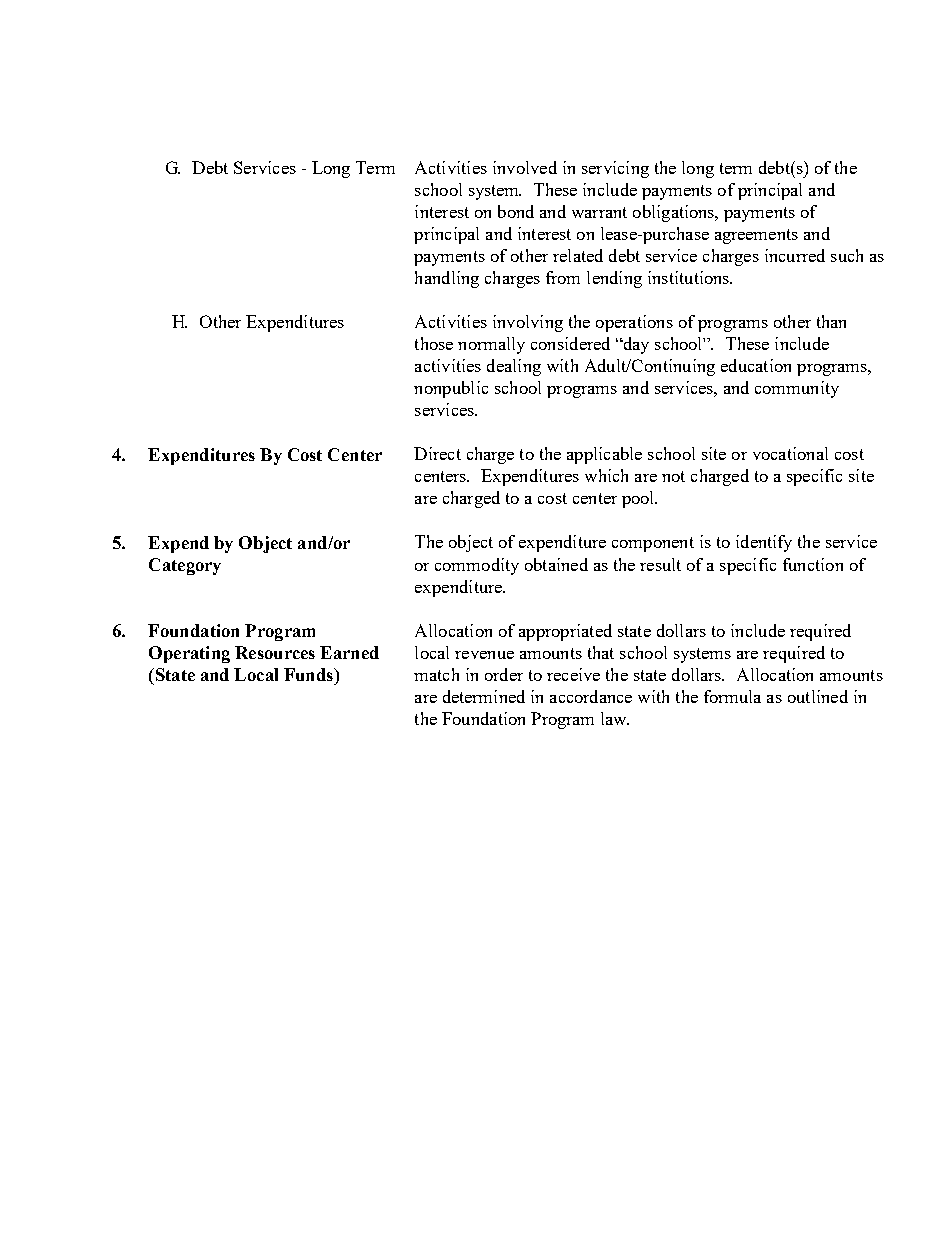  What do you see at coordinates (790, 453) in the document?
I see `vocational` at bounding box center [790, 453].
